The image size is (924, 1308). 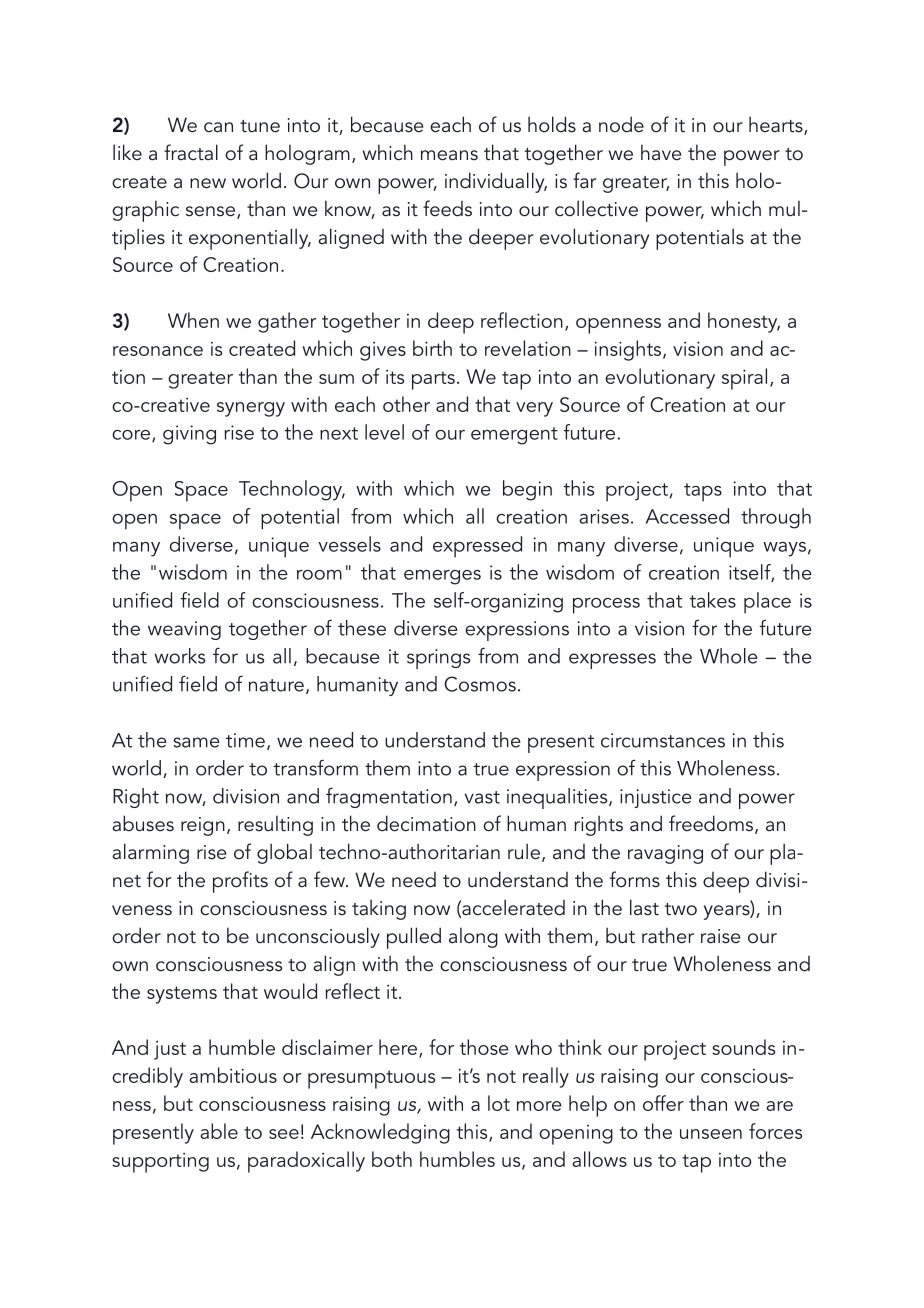 What do you see at coordinates (219, 1131) in the screenshot?
I see `able` at bounding box center [219, 1131].
